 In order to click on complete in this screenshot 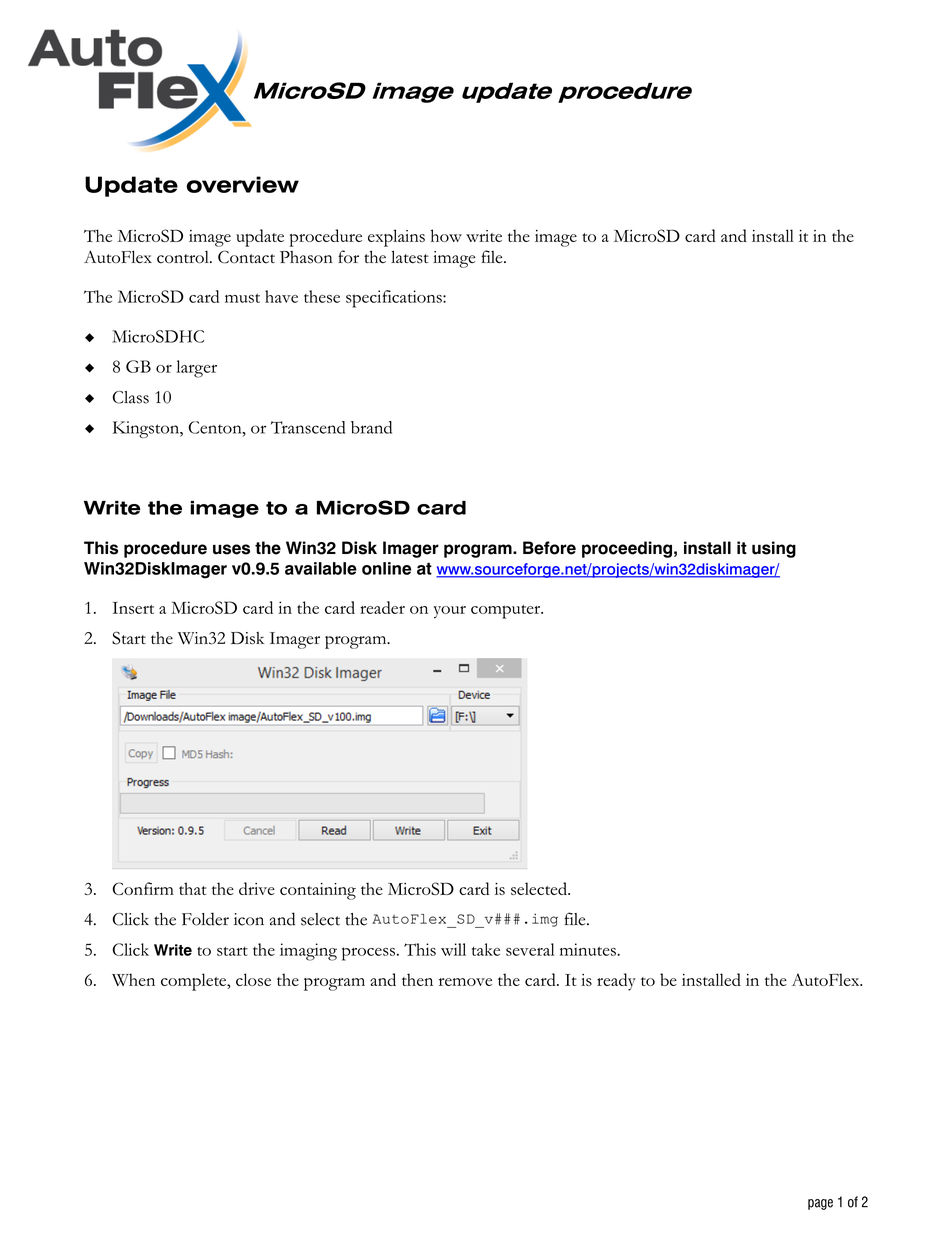, I will do `click(195, 982)`.
